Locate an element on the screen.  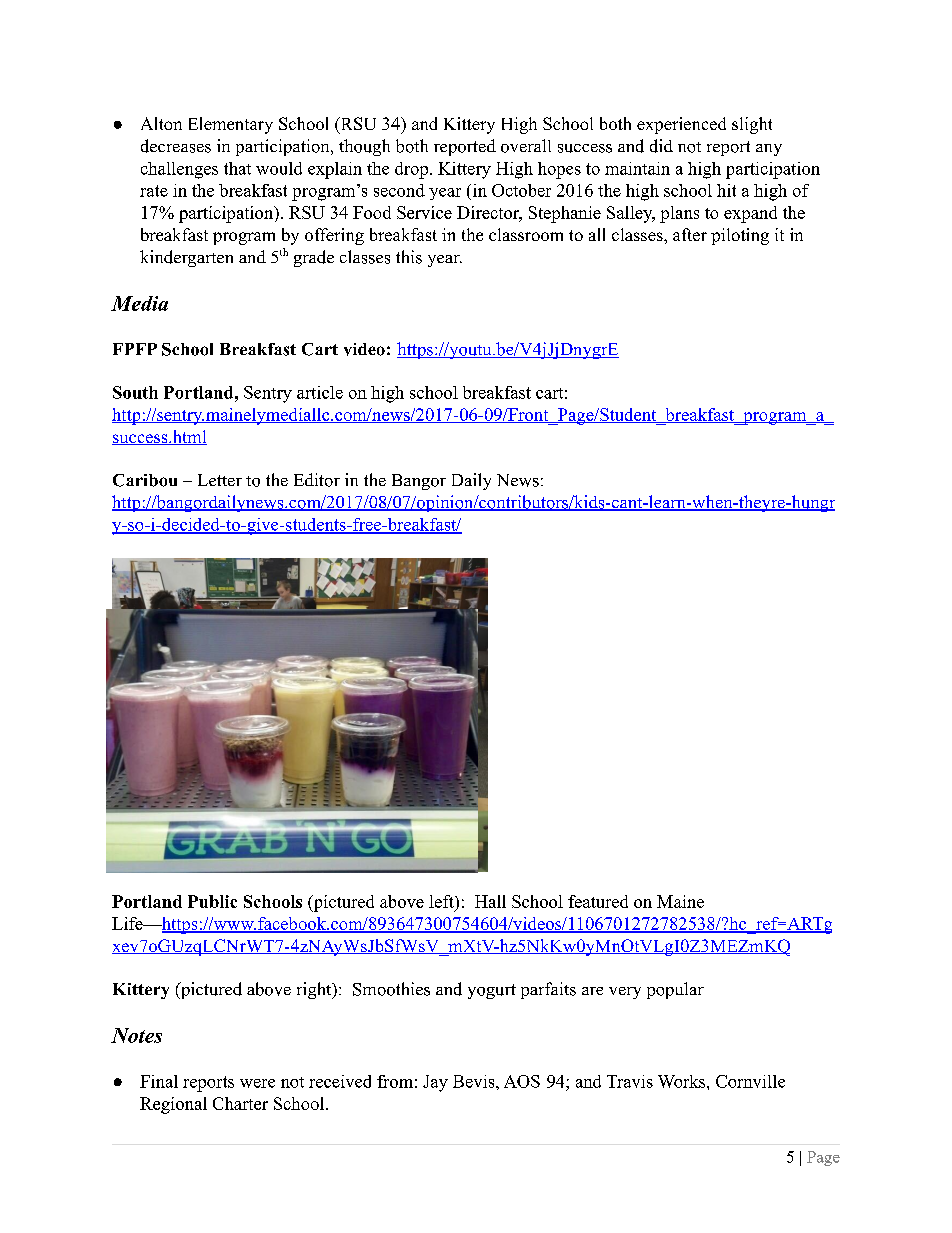
Public is located at coordinates (212, 901).
